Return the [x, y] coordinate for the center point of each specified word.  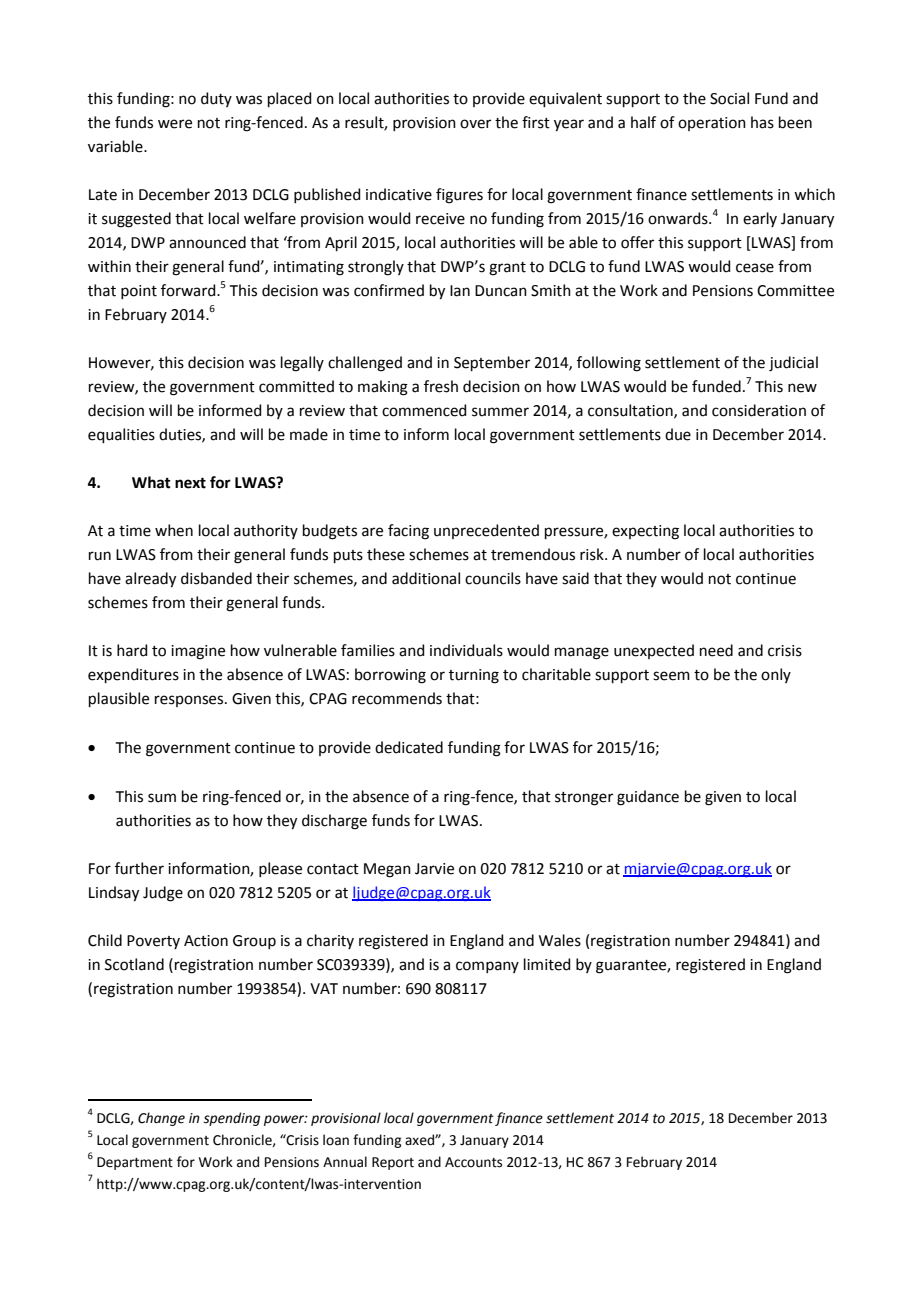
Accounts [473, 1162]
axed [420, 1140]
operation [712, 124]
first [536, 122]
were [175, 124]
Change [161, 1119]
